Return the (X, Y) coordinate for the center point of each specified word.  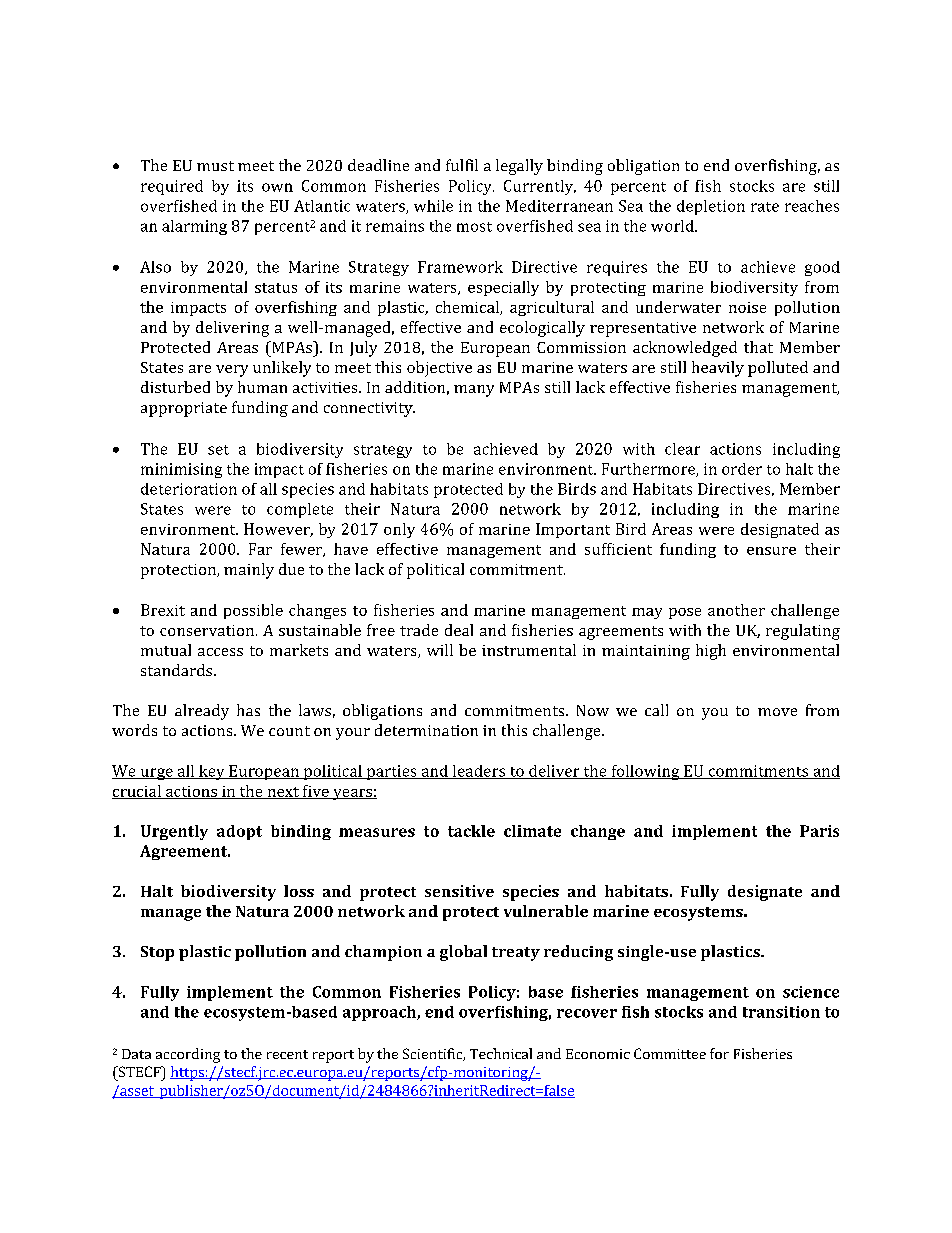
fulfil (462, 165)
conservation (208, 630)
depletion (711, 207)
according (188, 1055)
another (736, 610)
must (215, 166)
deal (459, 630)
